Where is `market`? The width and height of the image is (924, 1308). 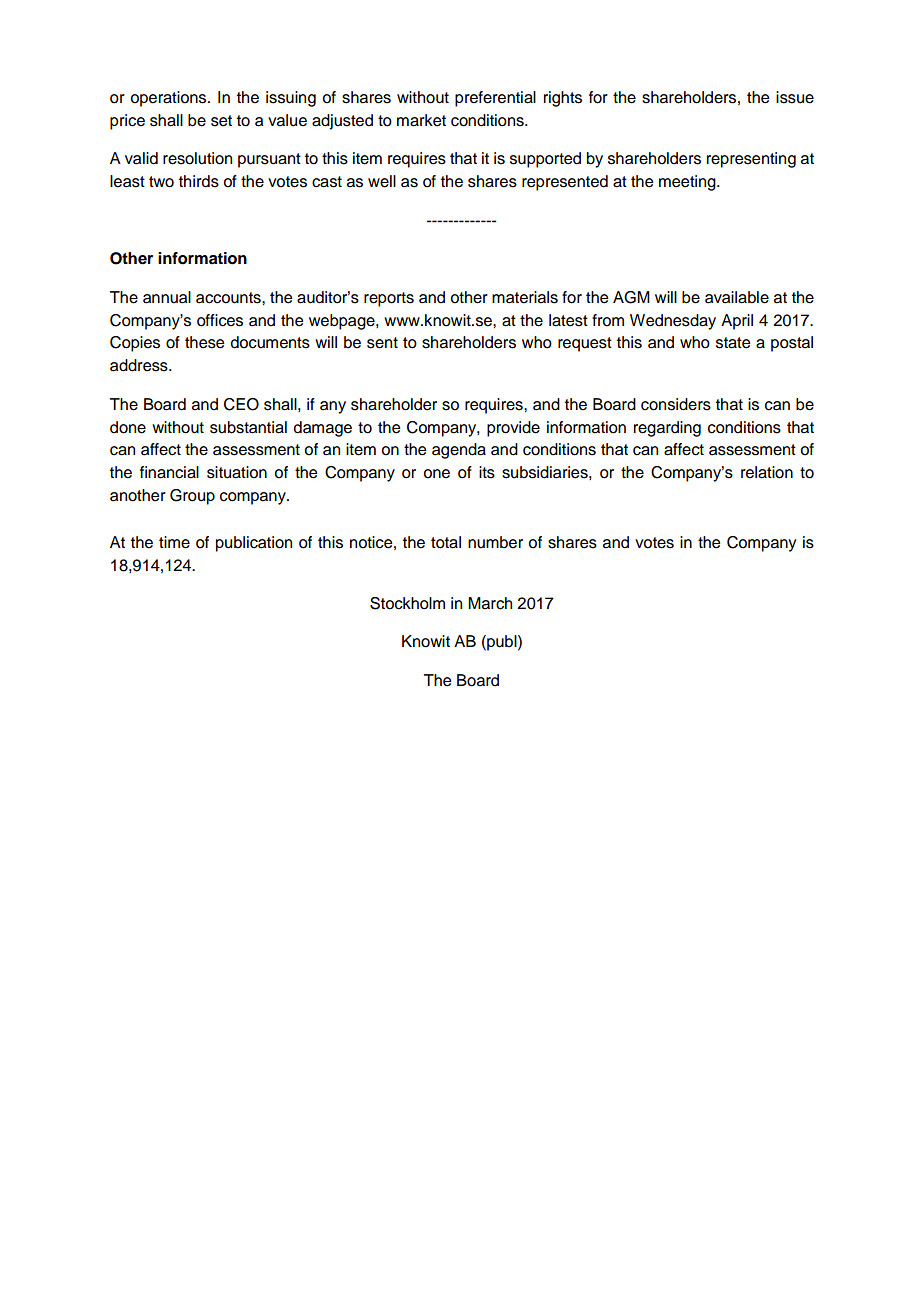
market is located at coordinates (421, 120).
